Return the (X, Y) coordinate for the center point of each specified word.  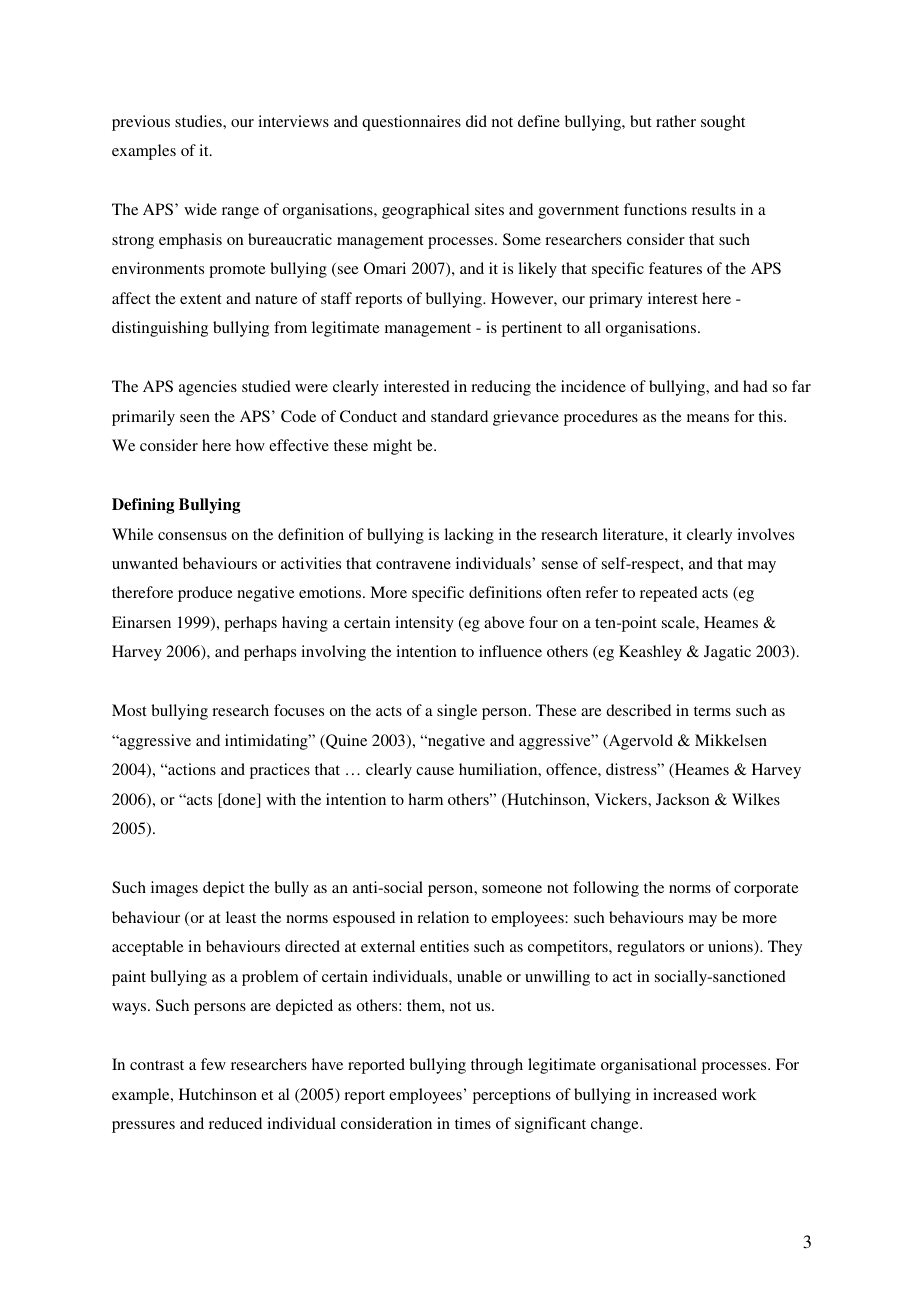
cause (435, 771)
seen (195, 418)
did (476, 121)
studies (199, 121)
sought (723, 123)
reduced (235, 1123)
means (708, 418)
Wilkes (756, 799)
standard (459, 416)
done (239, 800)
